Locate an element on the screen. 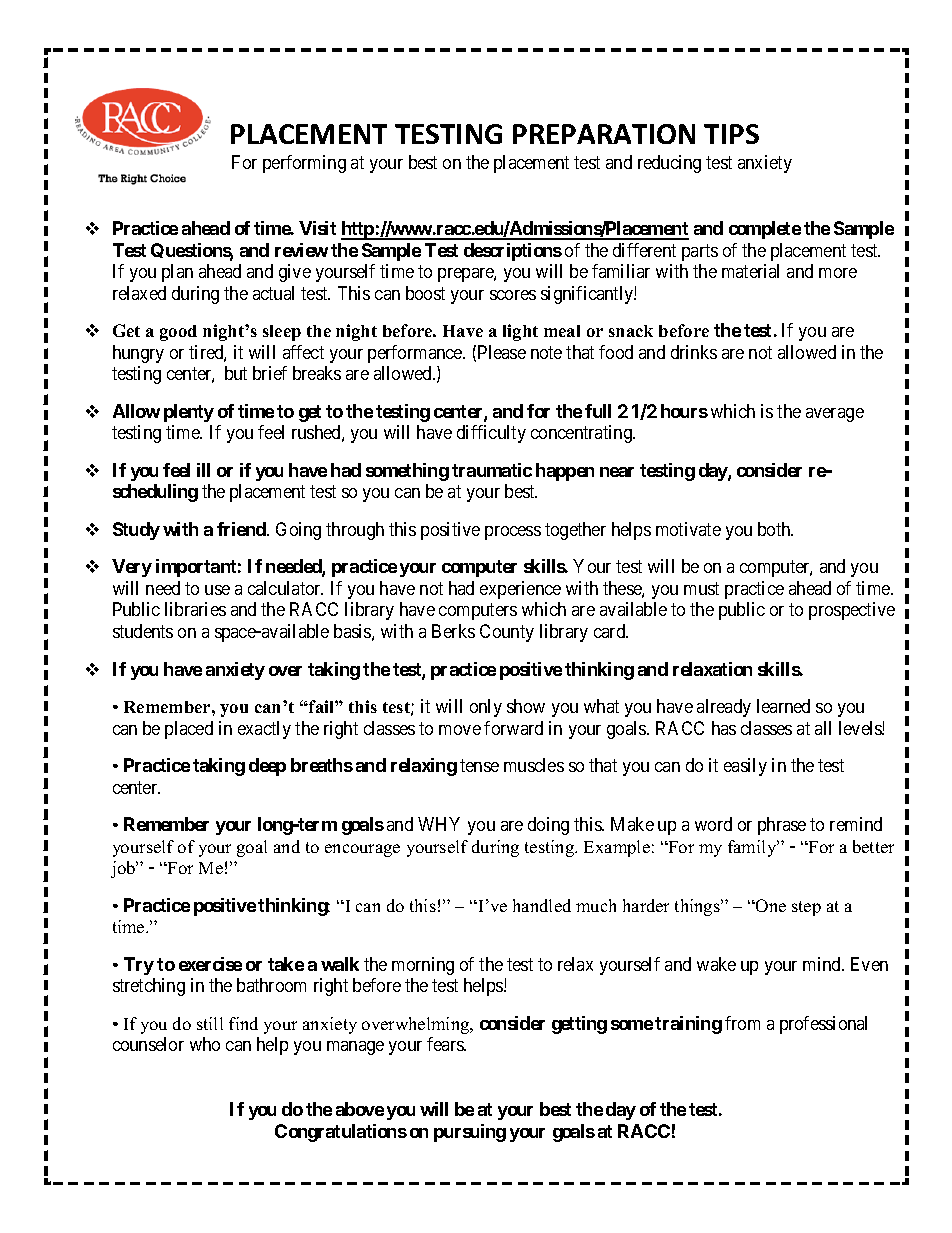  TIPS is located at coordinates (731, 134).
